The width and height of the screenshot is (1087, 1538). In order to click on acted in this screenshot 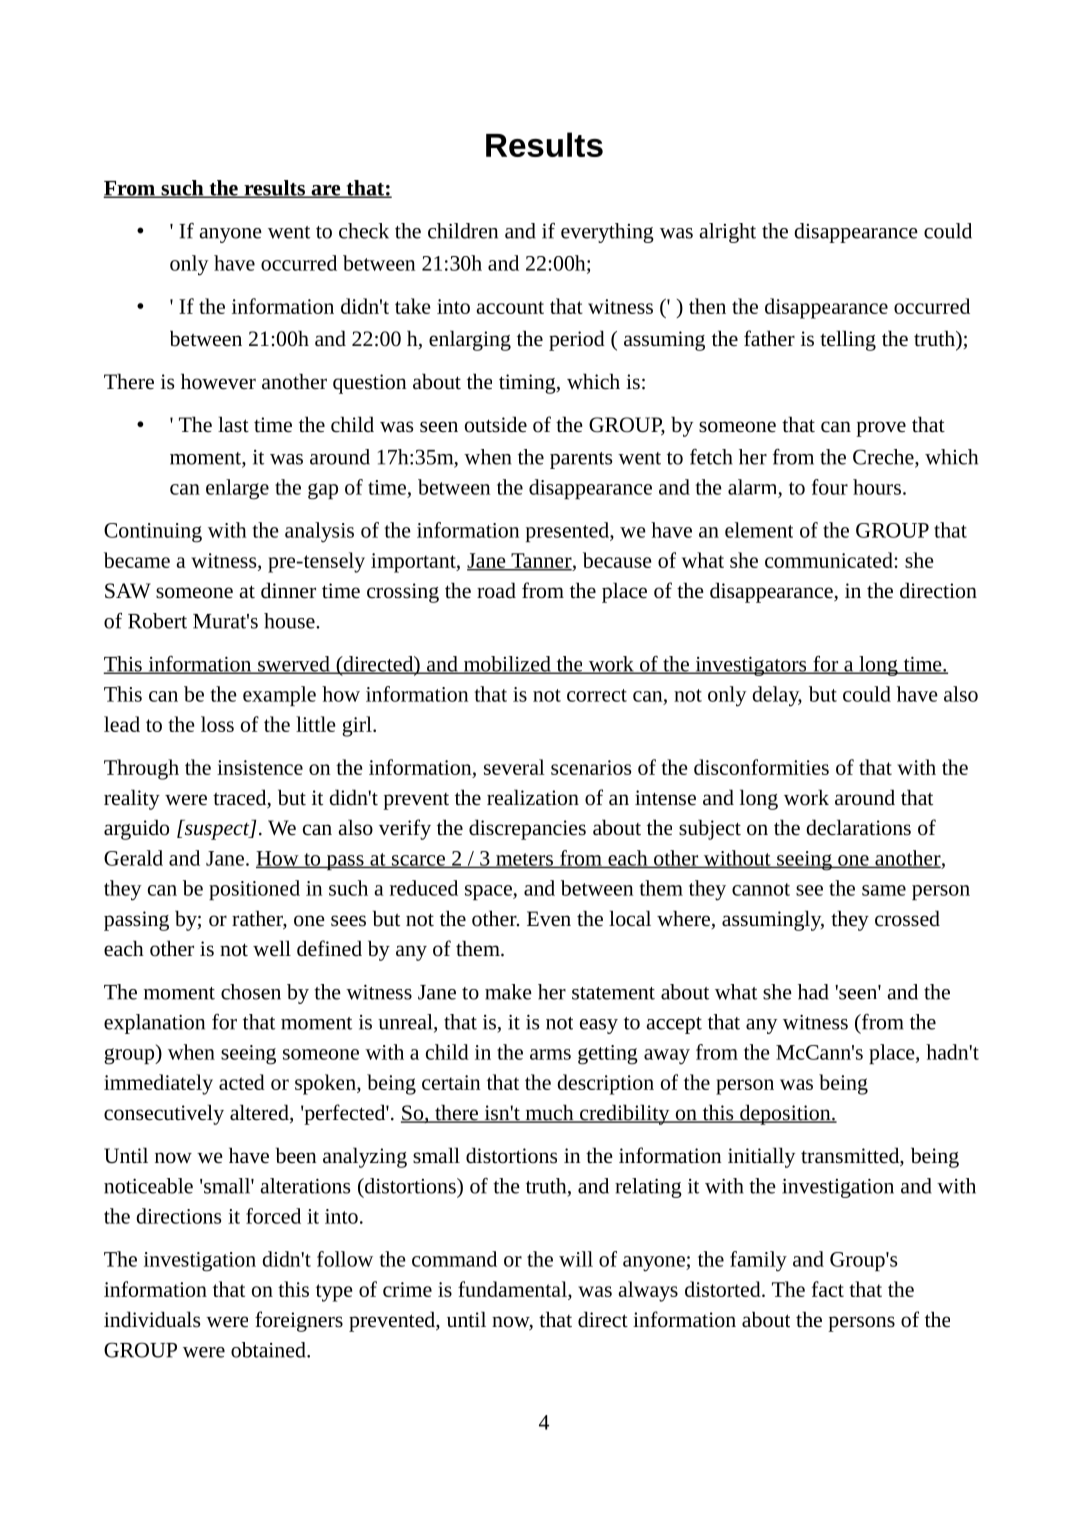, I will do `click(242, 1082)`.
